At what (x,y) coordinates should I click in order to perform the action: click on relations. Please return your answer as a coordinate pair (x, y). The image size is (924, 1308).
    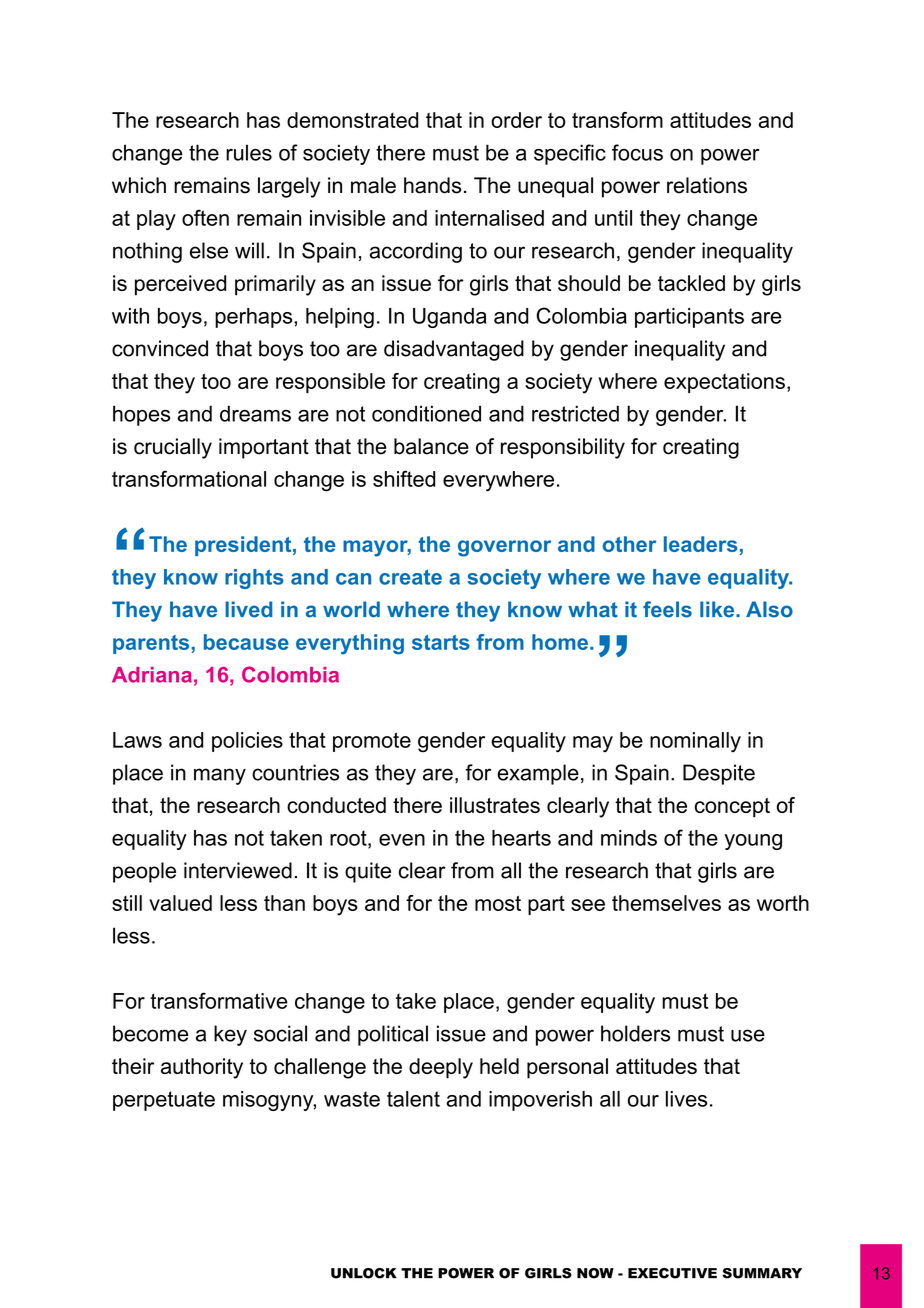
    Looking at the image, I should click on (707, 185).
